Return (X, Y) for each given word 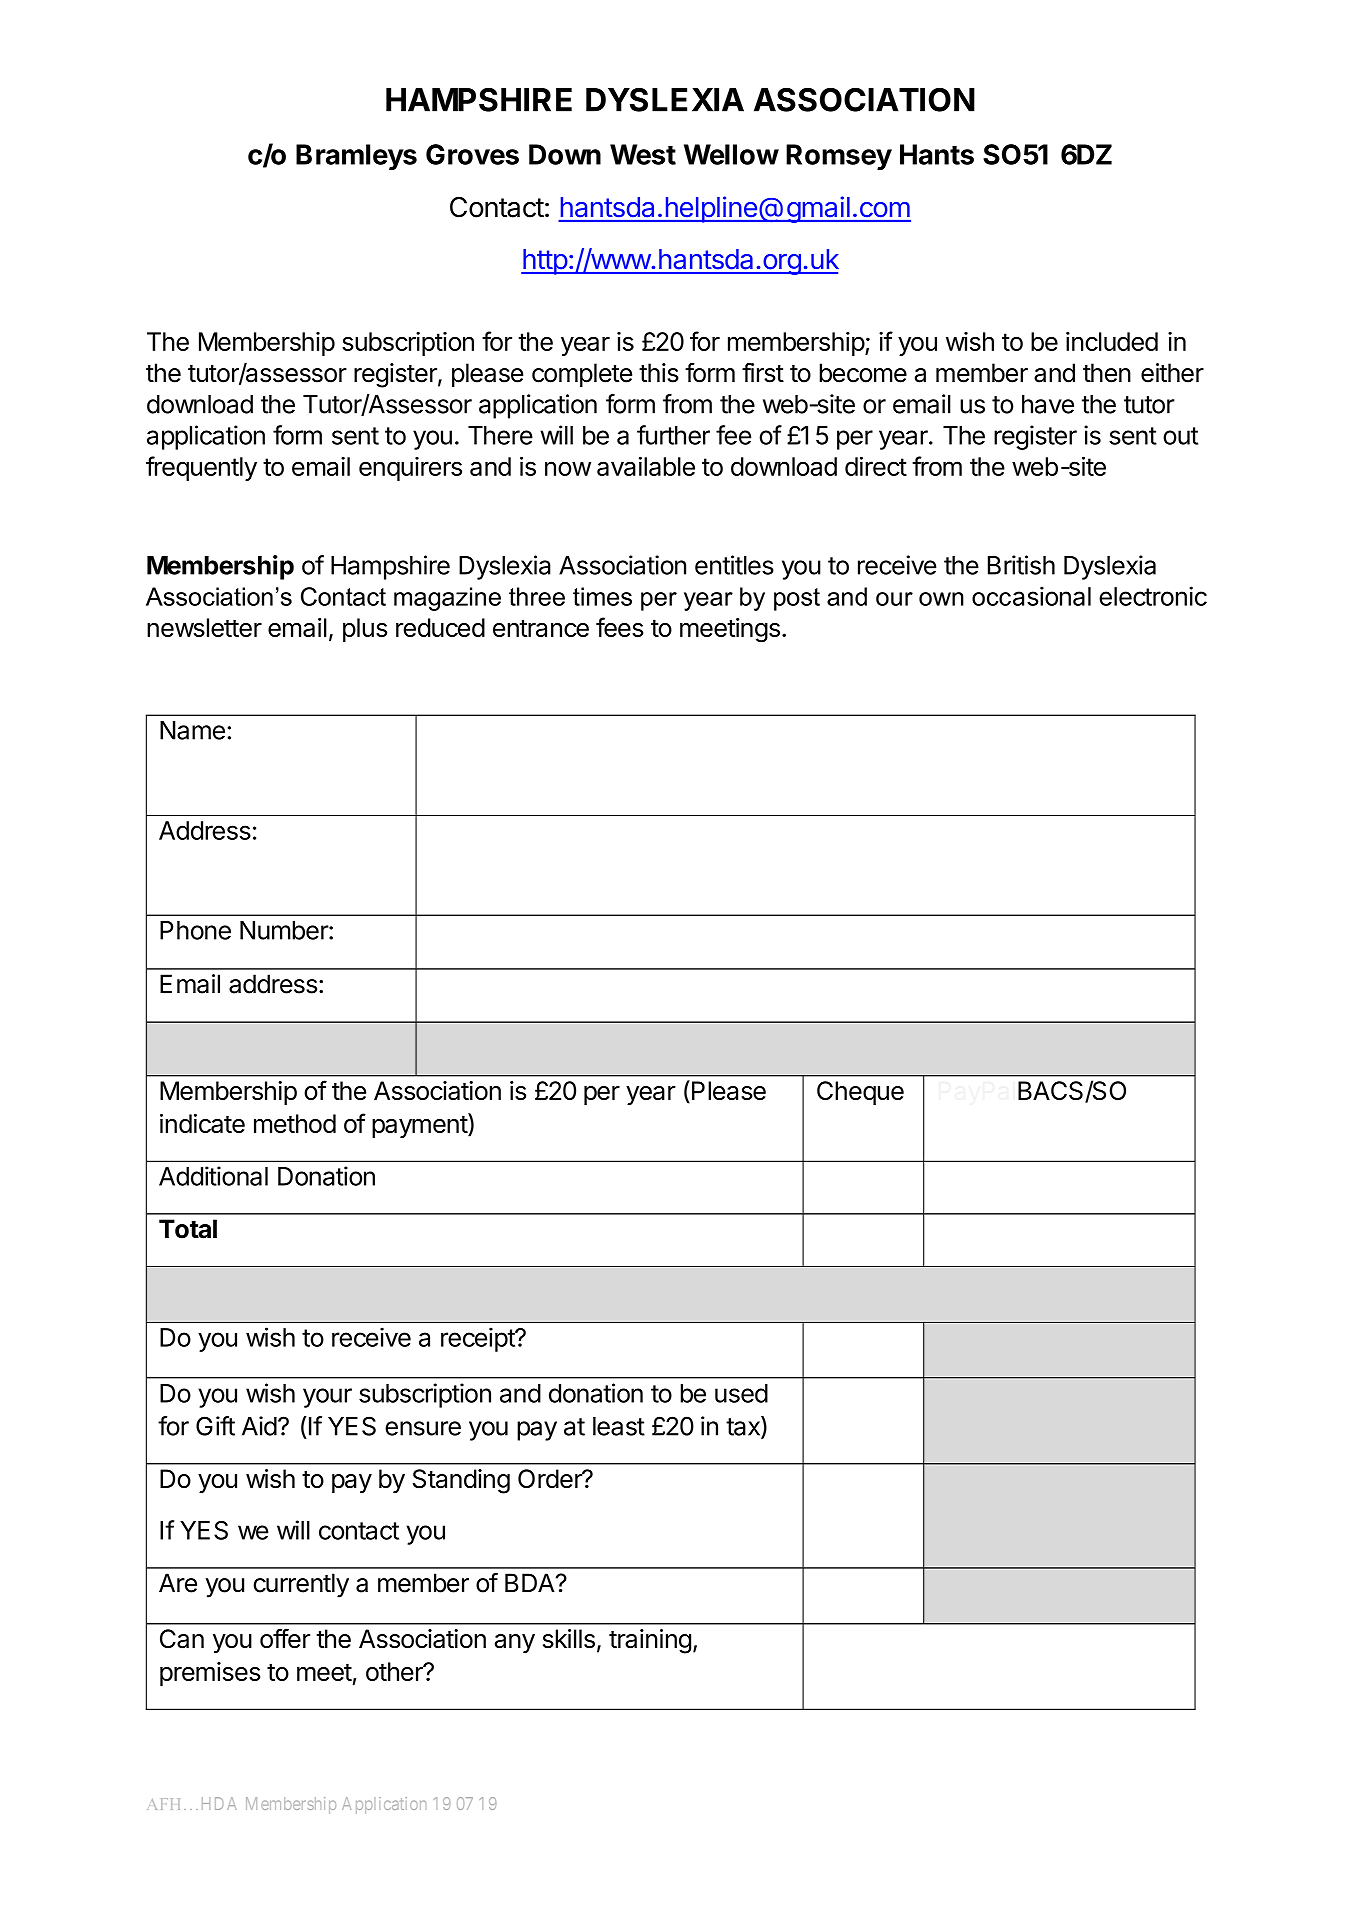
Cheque (860, 1093)
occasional (1031, 596)
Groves (472, 154)
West (643, 154)
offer (285, 1638)
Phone (195, 930)
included (1112, 341)
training (650, 1641)
